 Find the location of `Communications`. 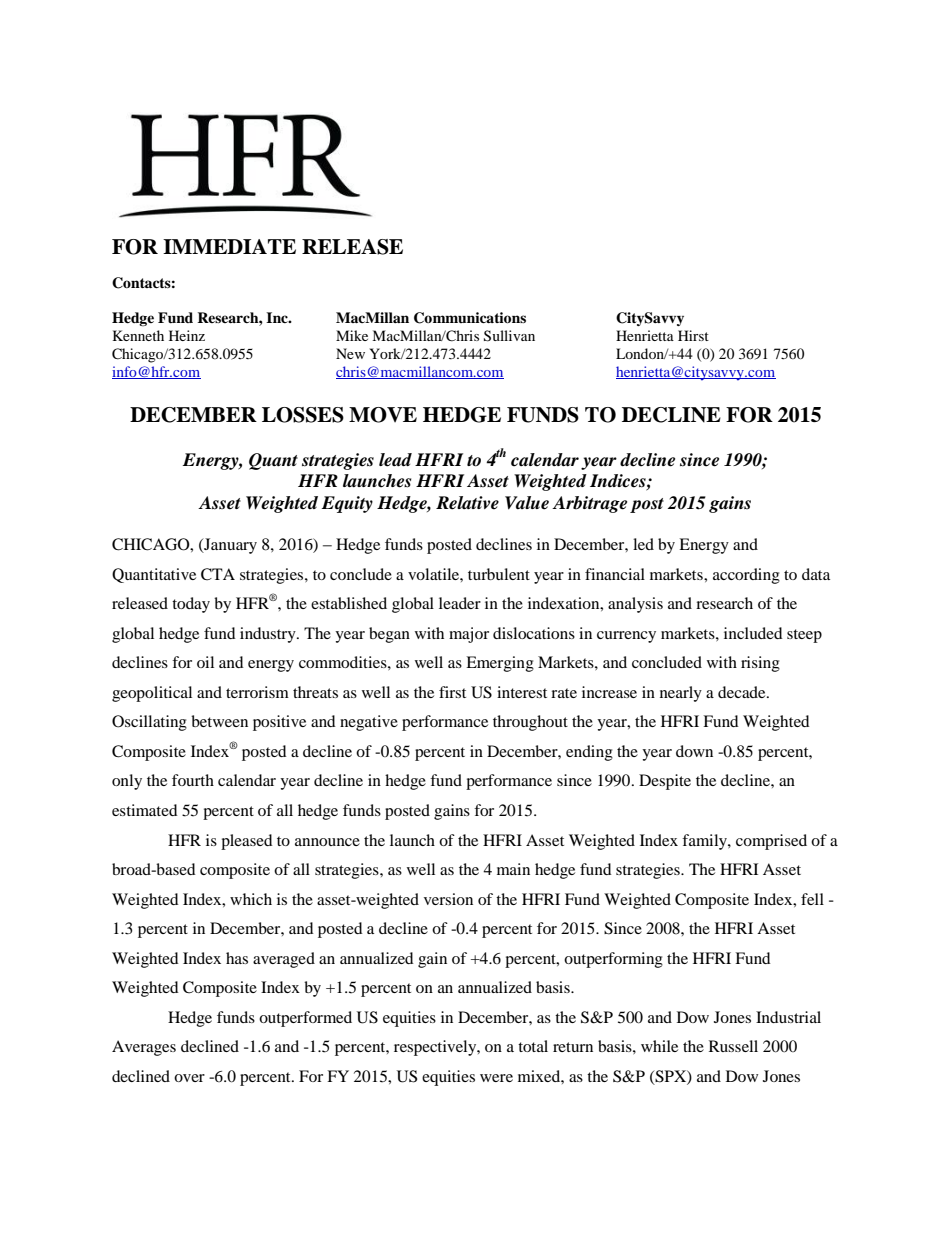

Communications is located at coordinates (470, 318).
